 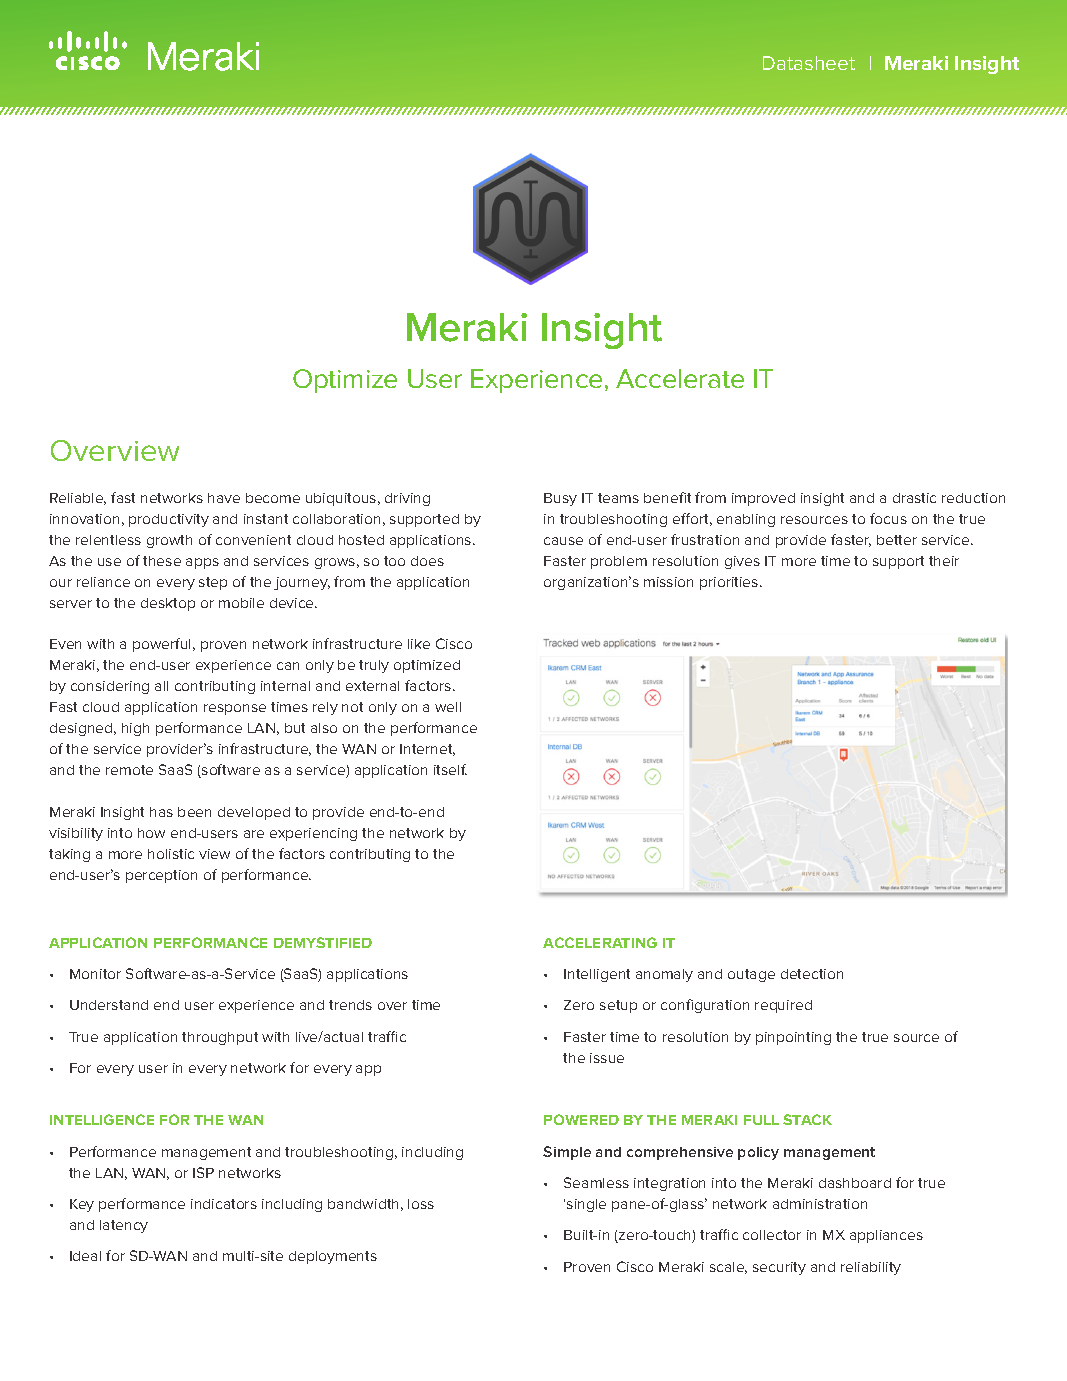 What do you see at coordinates (450, 769) in the document?
I see `itself` at bounding box center [450, 769].
